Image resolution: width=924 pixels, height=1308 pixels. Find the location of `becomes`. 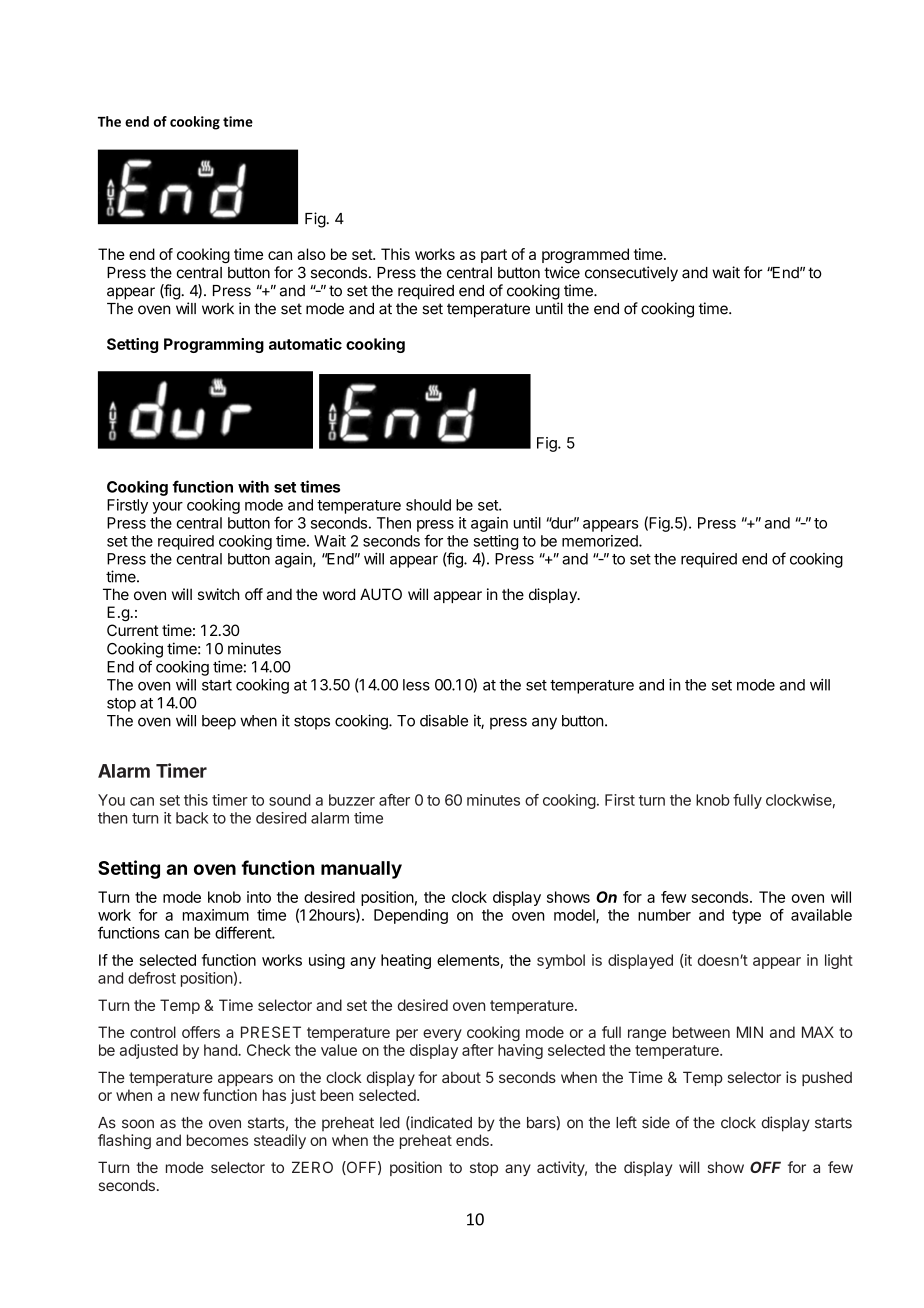

becomes is located at coordinates (217, 1140).
